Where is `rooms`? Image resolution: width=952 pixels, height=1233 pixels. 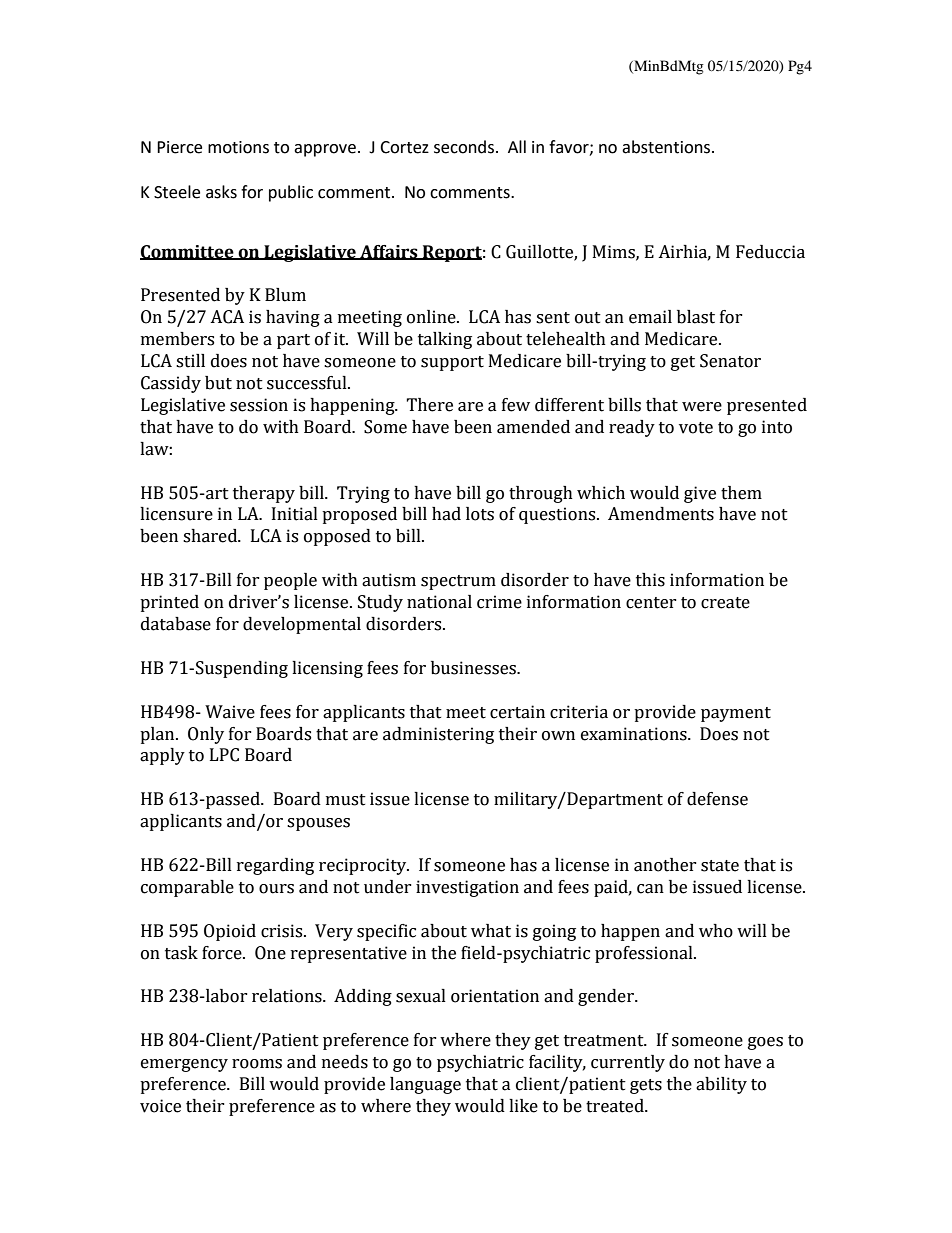 rooms is located at coordinates (257, 1064).
